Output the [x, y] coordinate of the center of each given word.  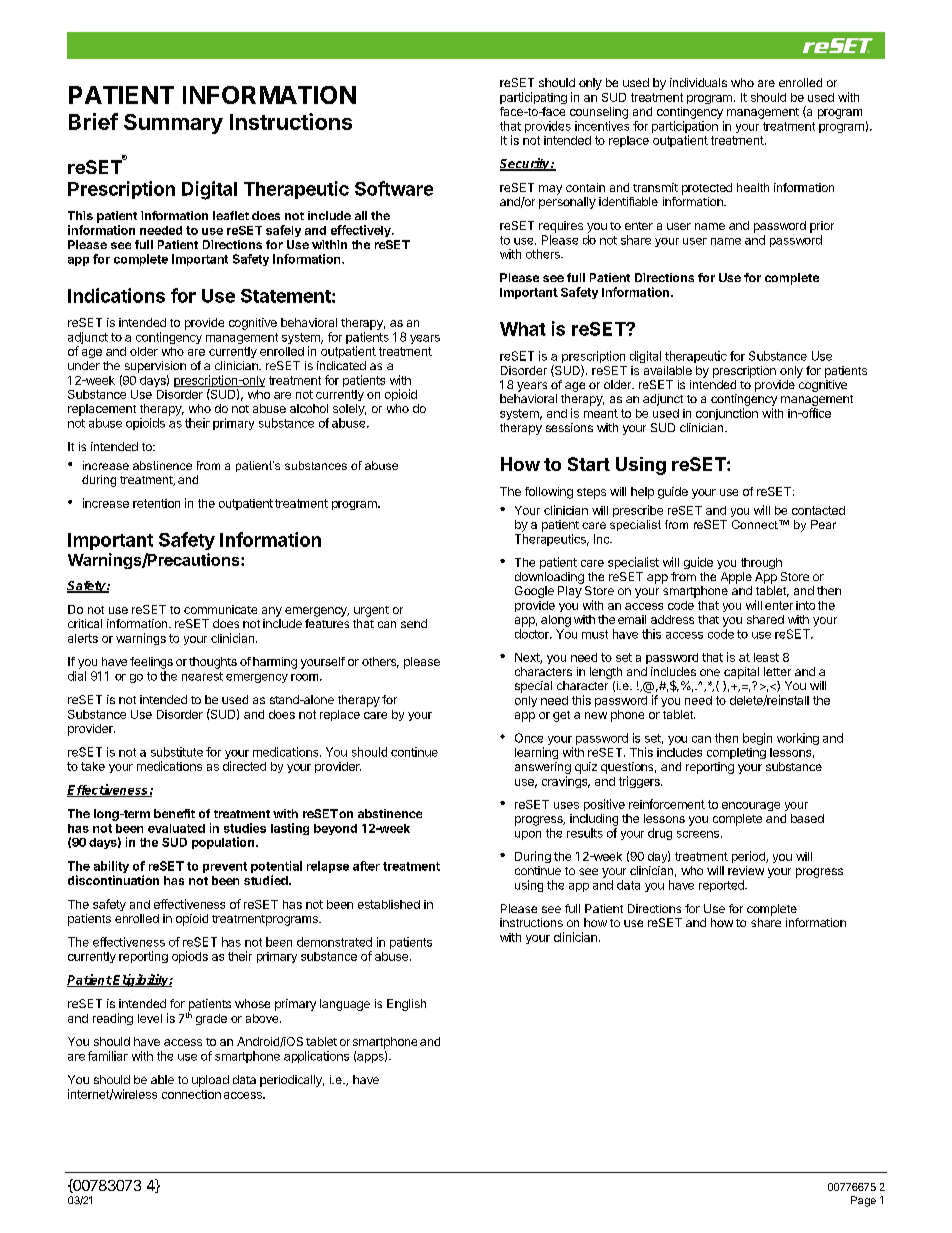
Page [863, 1201]
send [414, 623]
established [389, 904]
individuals [698, 82]
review [746, 870]
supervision [155, 367]
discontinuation [113, 880]
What [523, 329]
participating [533, 98]
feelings [151, 663]
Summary [173, 124]
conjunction [727, 414]
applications [316, 1057]
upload [210, 1081]
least [766, 657]
